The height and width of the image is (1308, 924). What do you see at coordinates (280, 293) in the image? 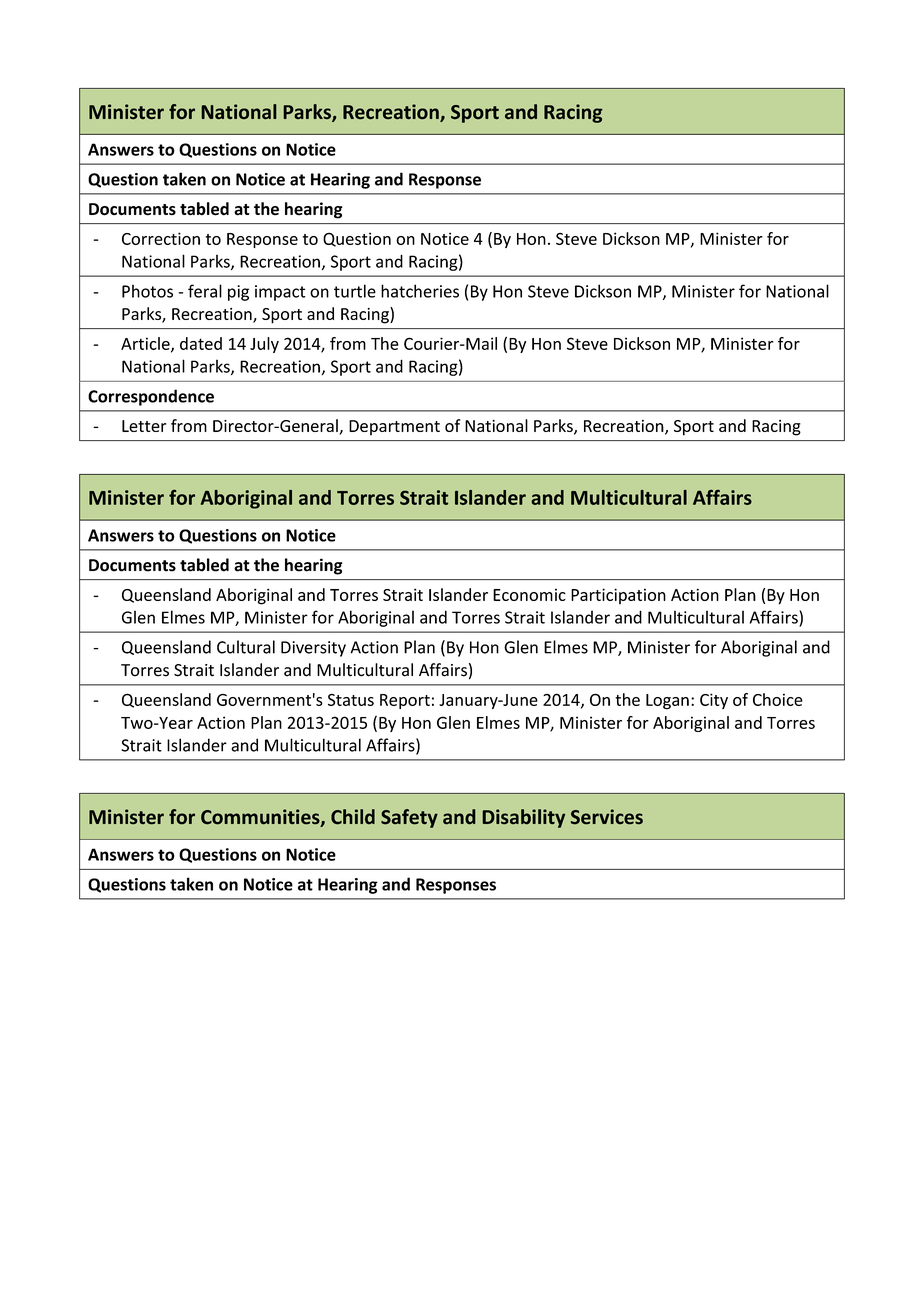
I see `impact` at bounding box center [280, 293].
